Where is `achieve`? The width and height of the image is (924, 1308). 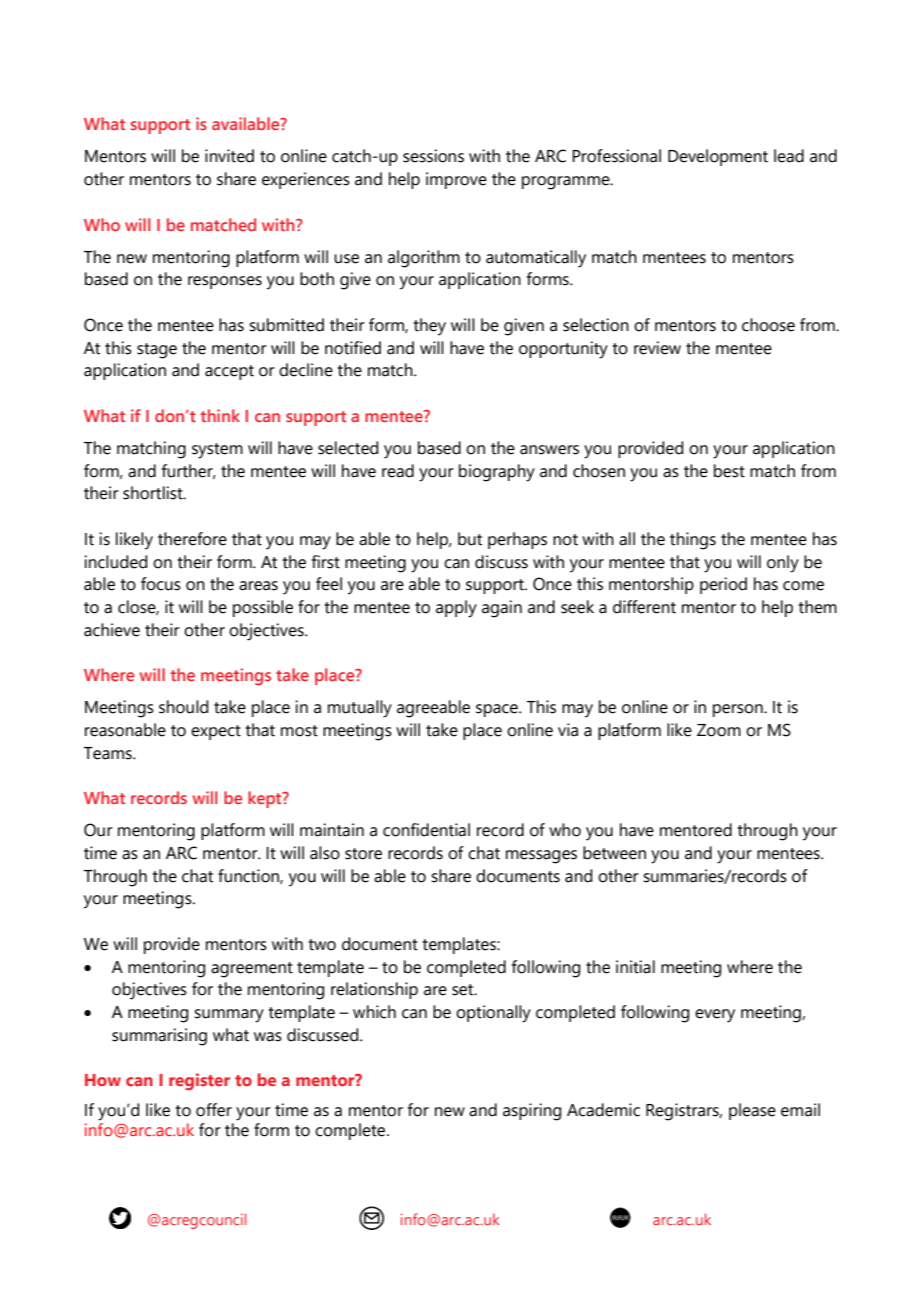 achieve is located at coordinates (112, 630).
